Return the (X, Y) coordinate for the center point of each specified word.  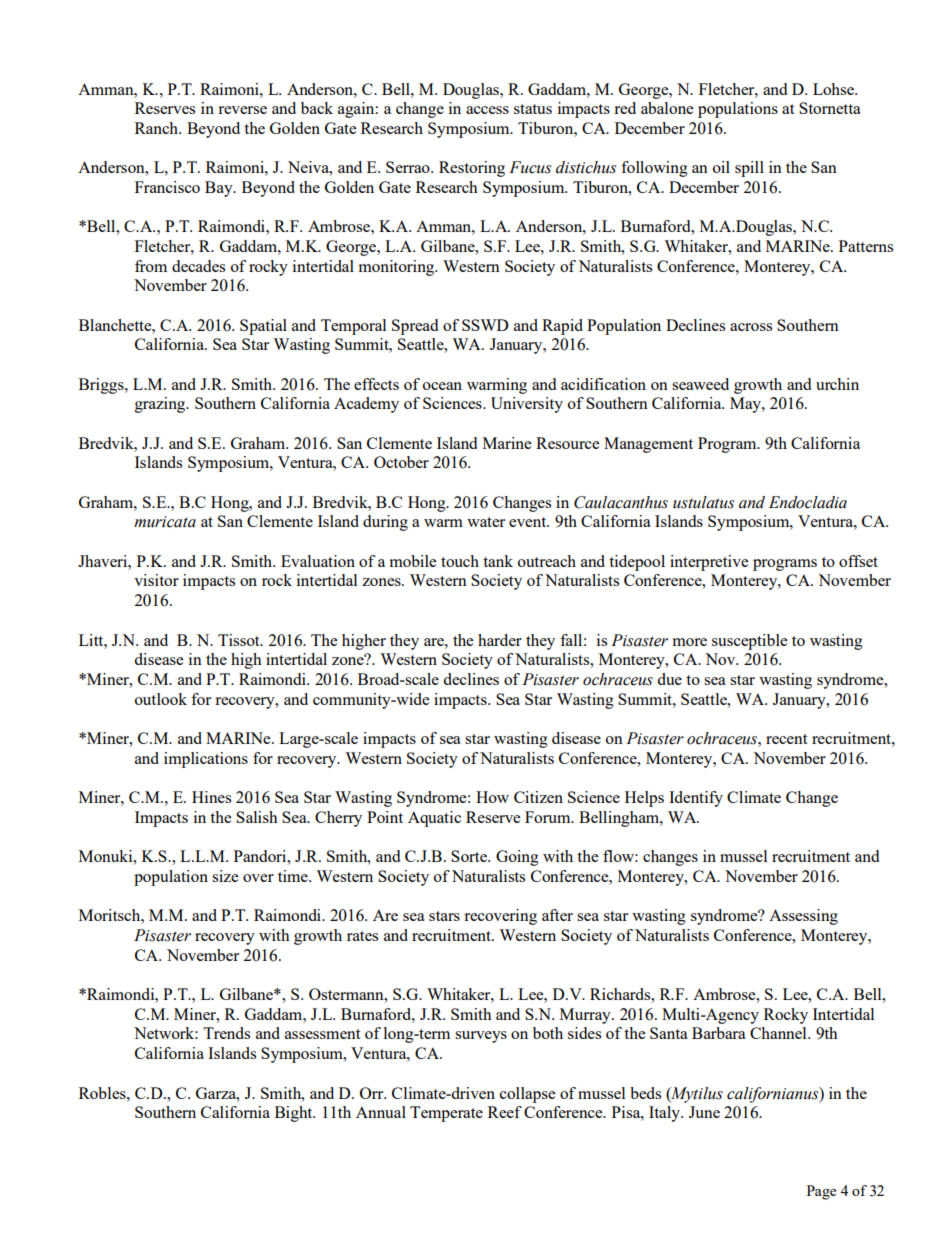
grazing (161, 405)
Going (517, 858)
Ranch (157, 128)
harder (500, 640)
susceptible (749, 642)
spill (749, 169)
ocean (442, 386)
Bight (295, 1114)
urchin (837, 384)
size (225, 876)
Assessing (803, 917)
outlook (161, 699)
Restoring (472, 169)
